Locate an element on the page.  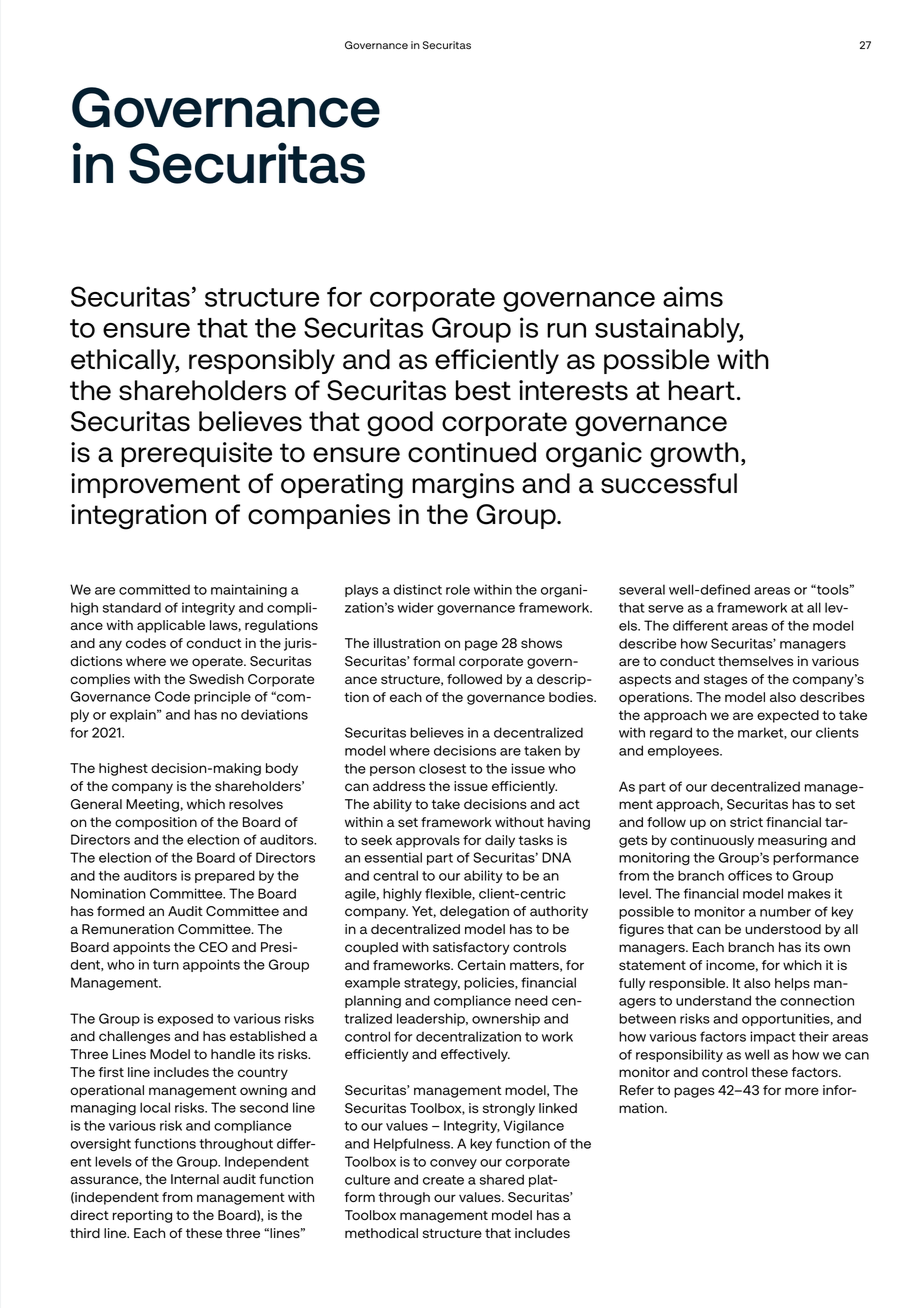
employees is located at coordinates (684, 751).
